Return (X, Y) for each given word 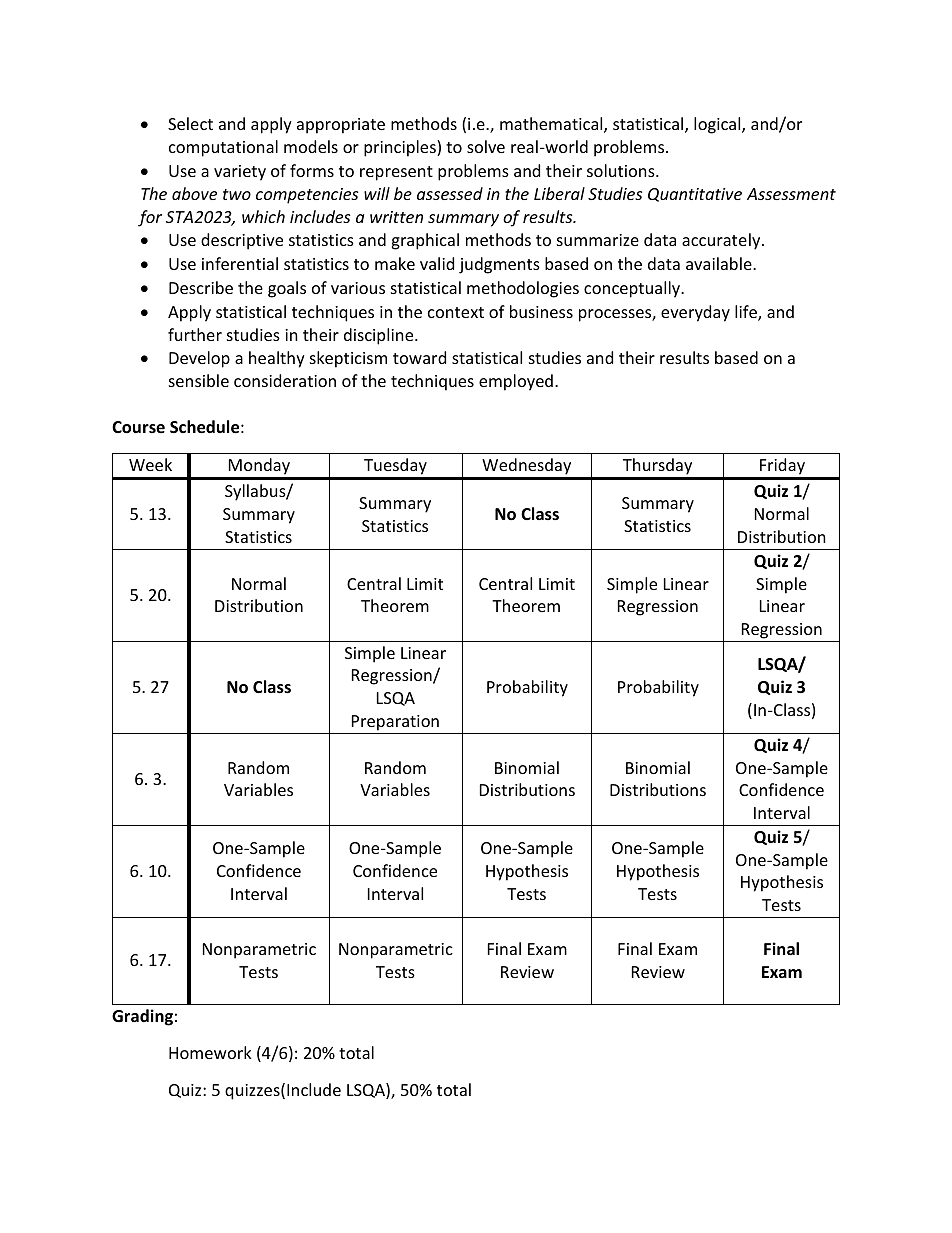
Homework (210, 1052)
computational (223, 148)
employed (516, 382)
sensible (199, 380)
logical (718, 125)
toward (419, 357)
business (541, 311)
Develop (199, 359)
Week (150, 464)
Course (138, 427)
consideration (285, 380)
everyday (695, 313)
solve (486, 146)
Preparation (395, 724)
